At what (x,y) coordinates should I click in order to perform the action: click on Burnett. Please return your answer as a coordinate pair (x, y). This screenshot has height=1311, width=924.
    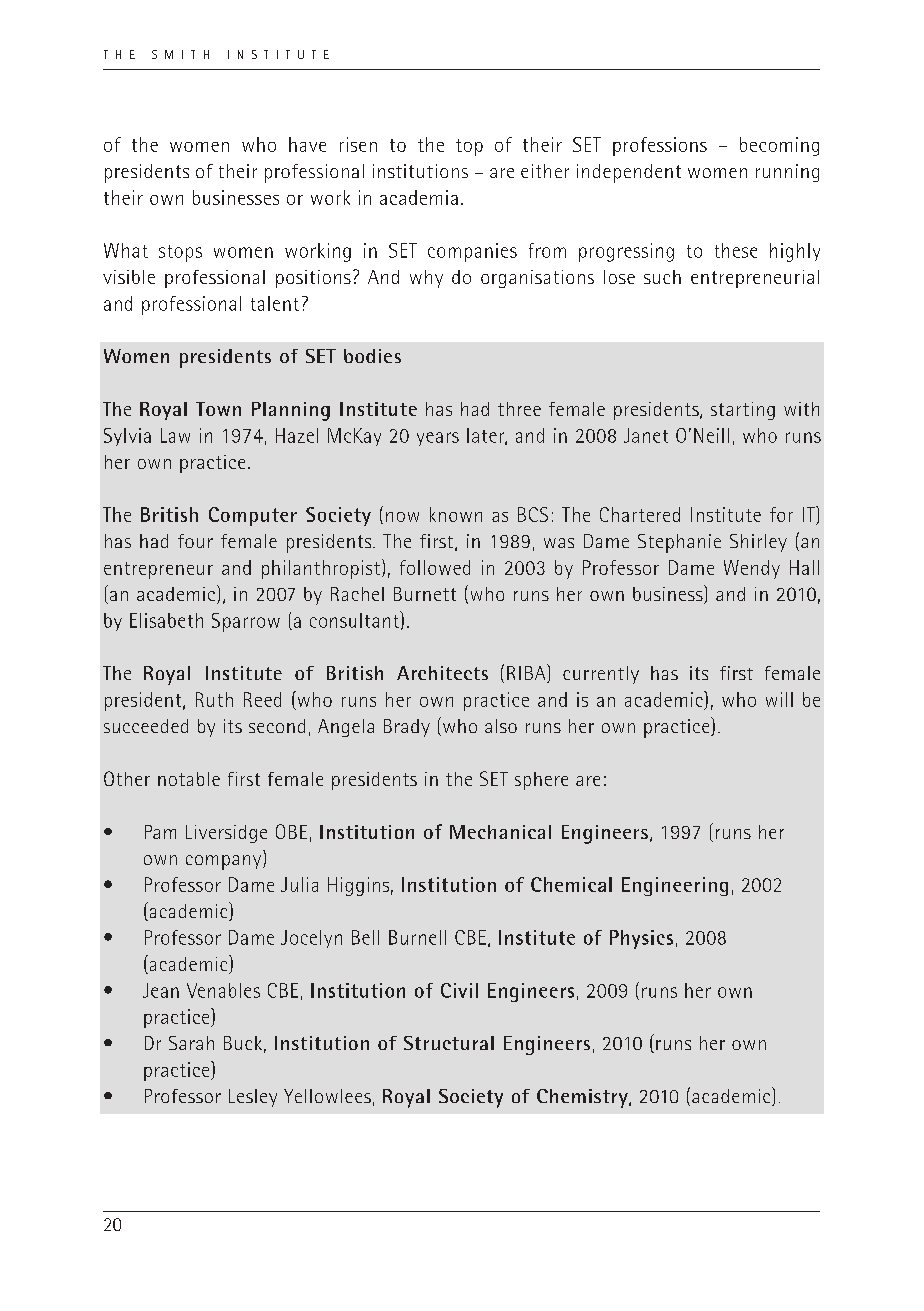
    Looking at the image, I should click on (425, 594).
